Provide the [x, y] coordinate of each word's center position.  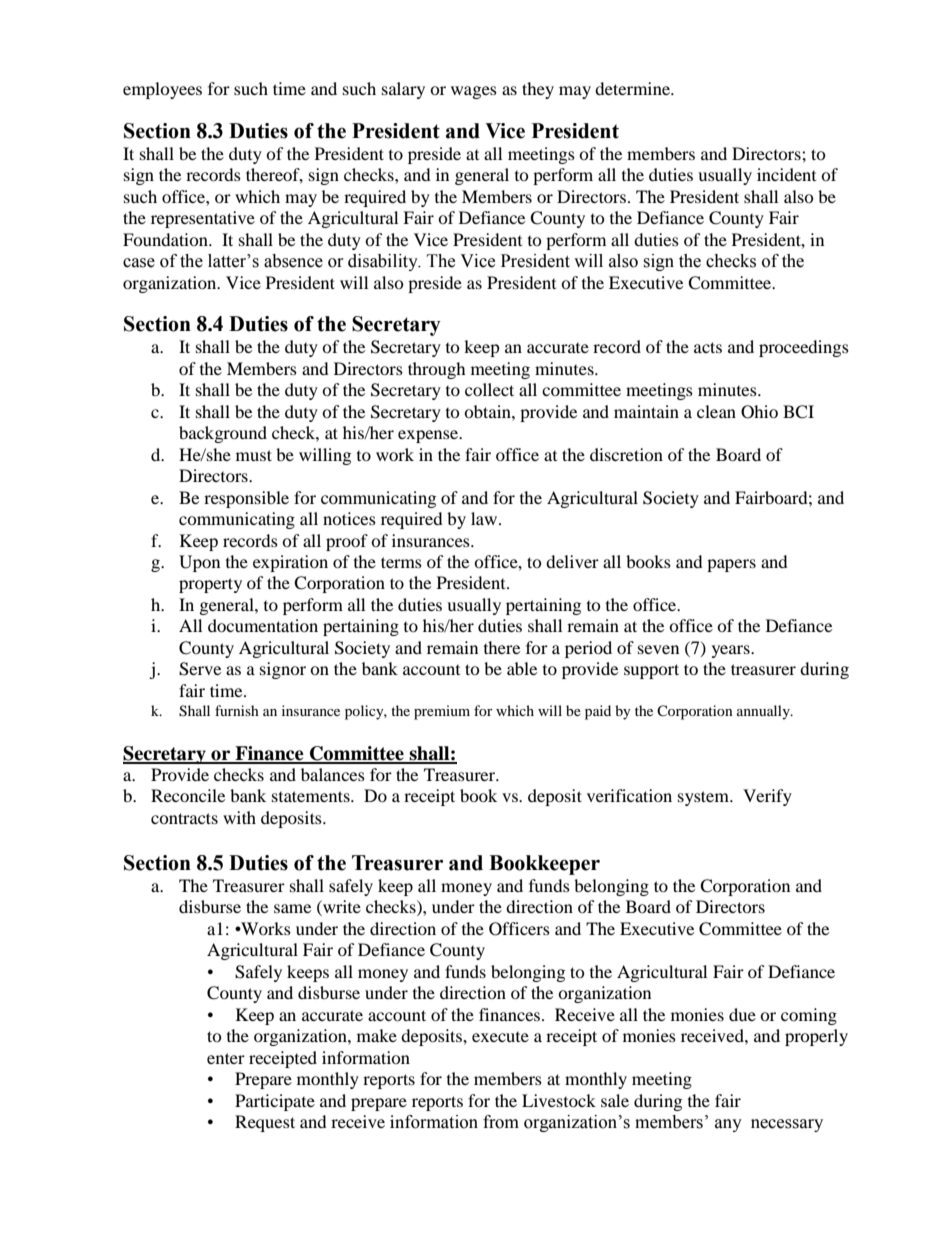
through [437, 370]
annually [764, 712]
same [292, 908]
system [705, 798]
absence [293, 261]
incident [786, 174]
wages [474, 92]
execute [500, 1037]
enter [226, 1058]
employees [162, 90]
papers [731, 565]
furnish [237, 710]
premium [442, 712]
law [485, 518]
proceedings [804, 348]
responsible [246, 499]
